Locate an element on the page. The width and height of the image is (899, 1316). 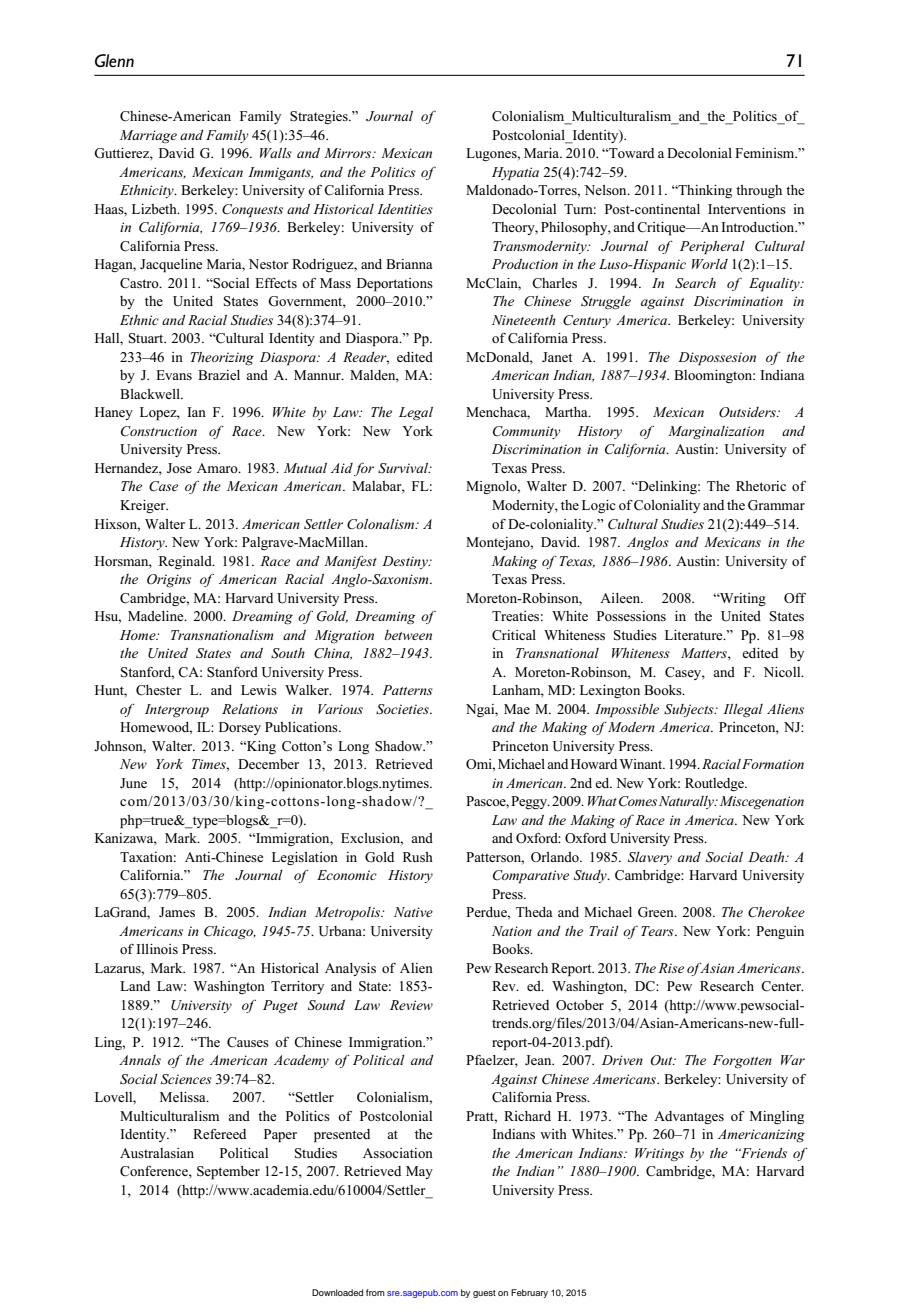
Marriage is located at coordinates (148, 136).
